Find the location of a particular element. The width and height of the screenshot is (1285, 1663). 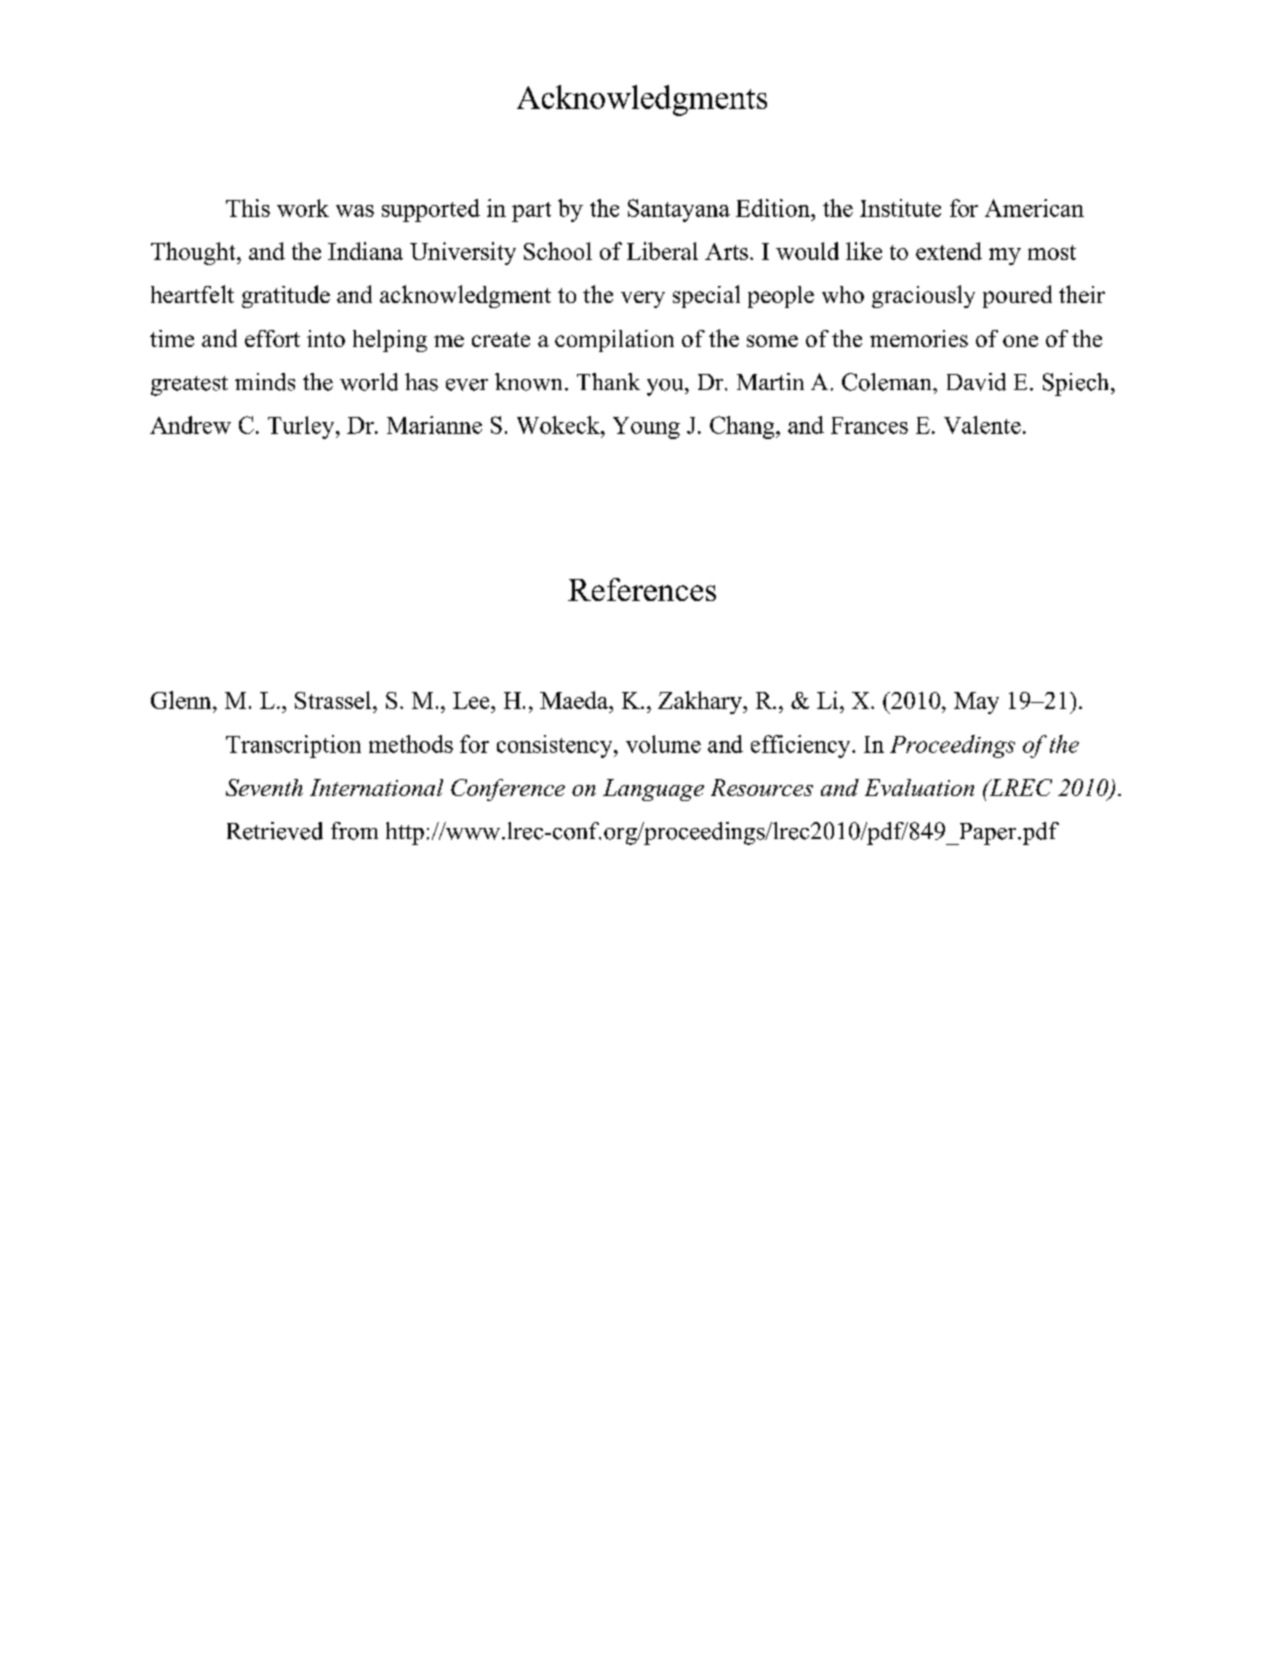

extend is located at coordinates (949, 251).
